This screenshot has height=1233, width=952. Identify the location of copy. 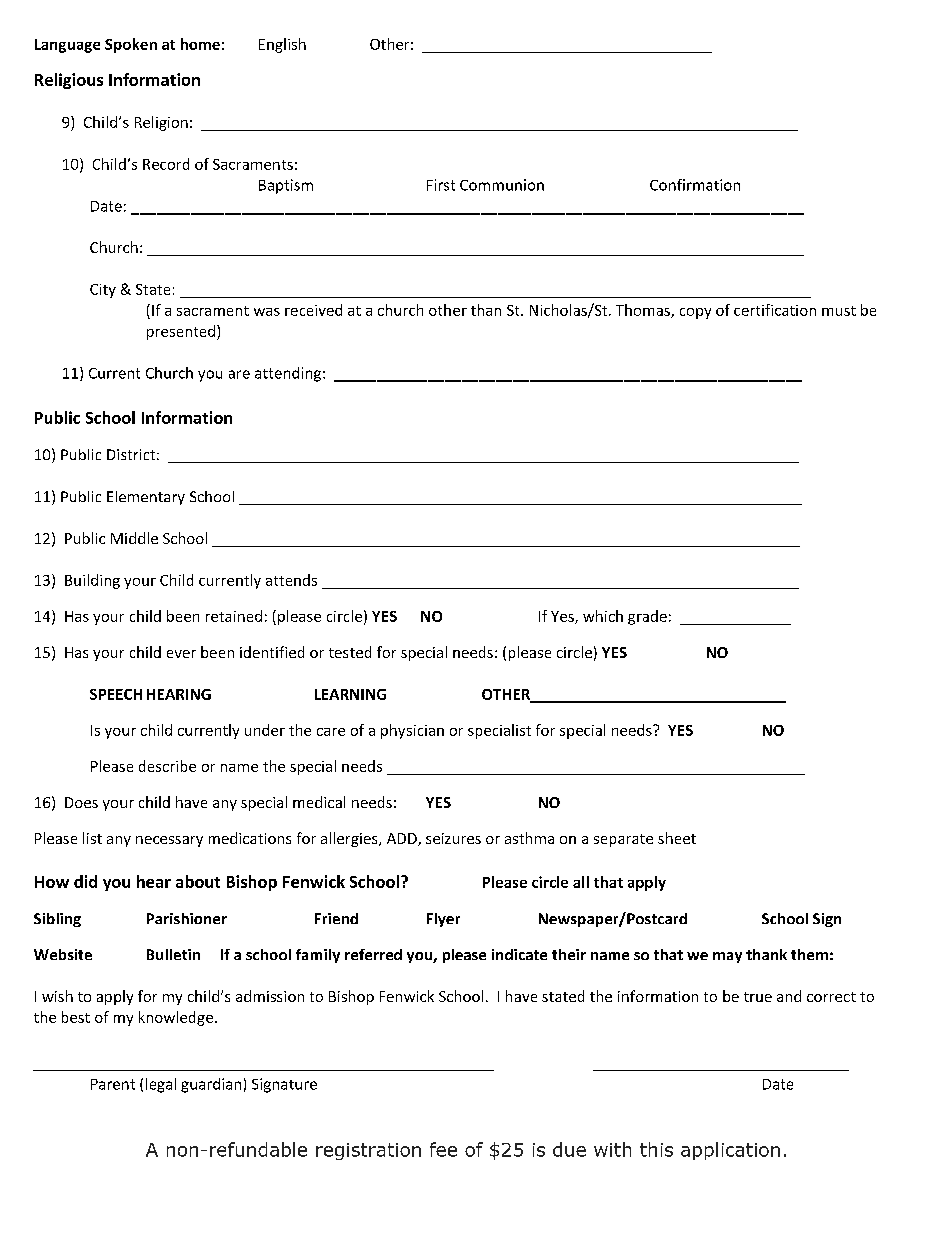
(695, 313).
